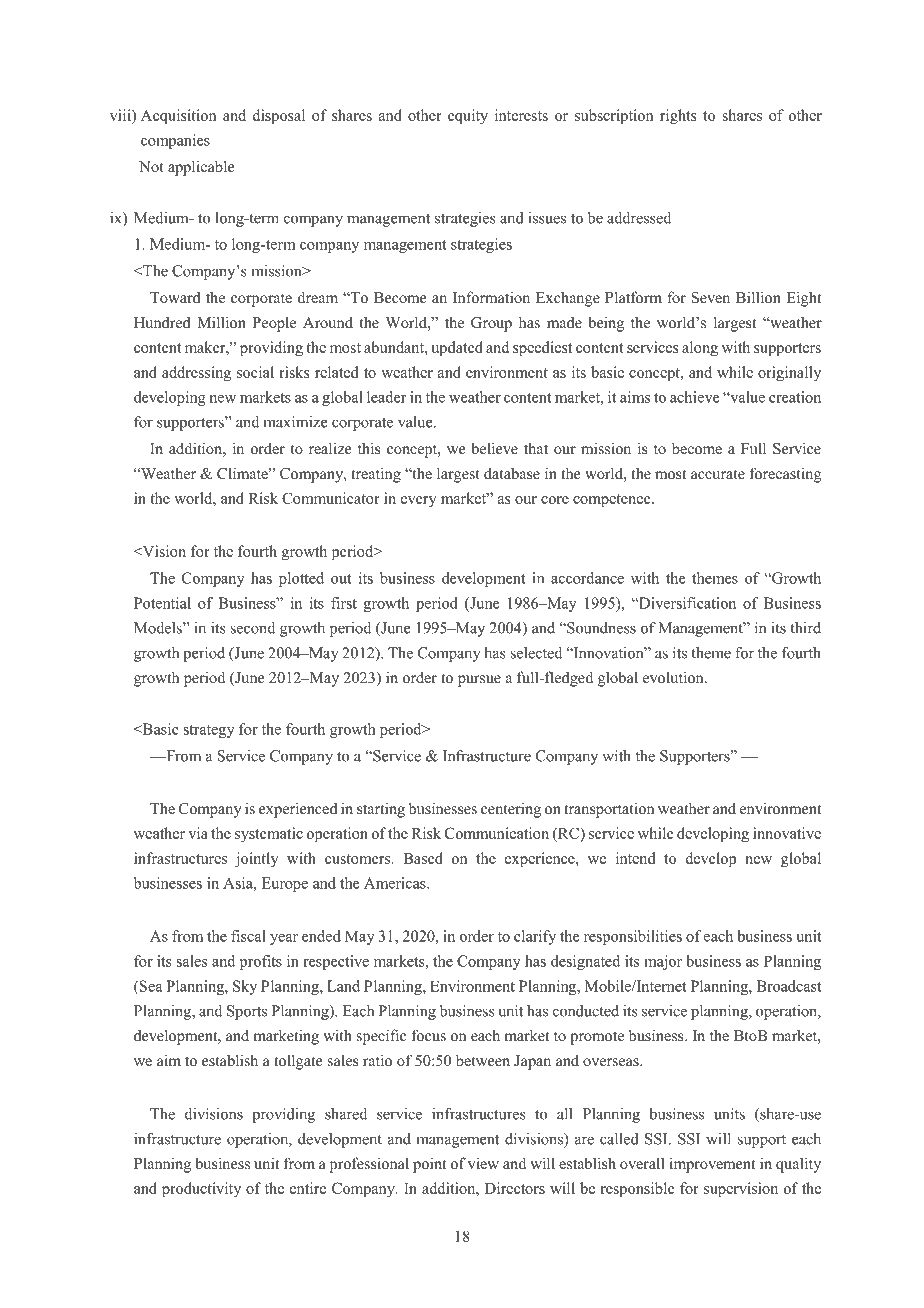 The image size is (924, 1308). Describe the element at coordinates (201, 1190) in the screenshot. I see `productivity` at that location.
